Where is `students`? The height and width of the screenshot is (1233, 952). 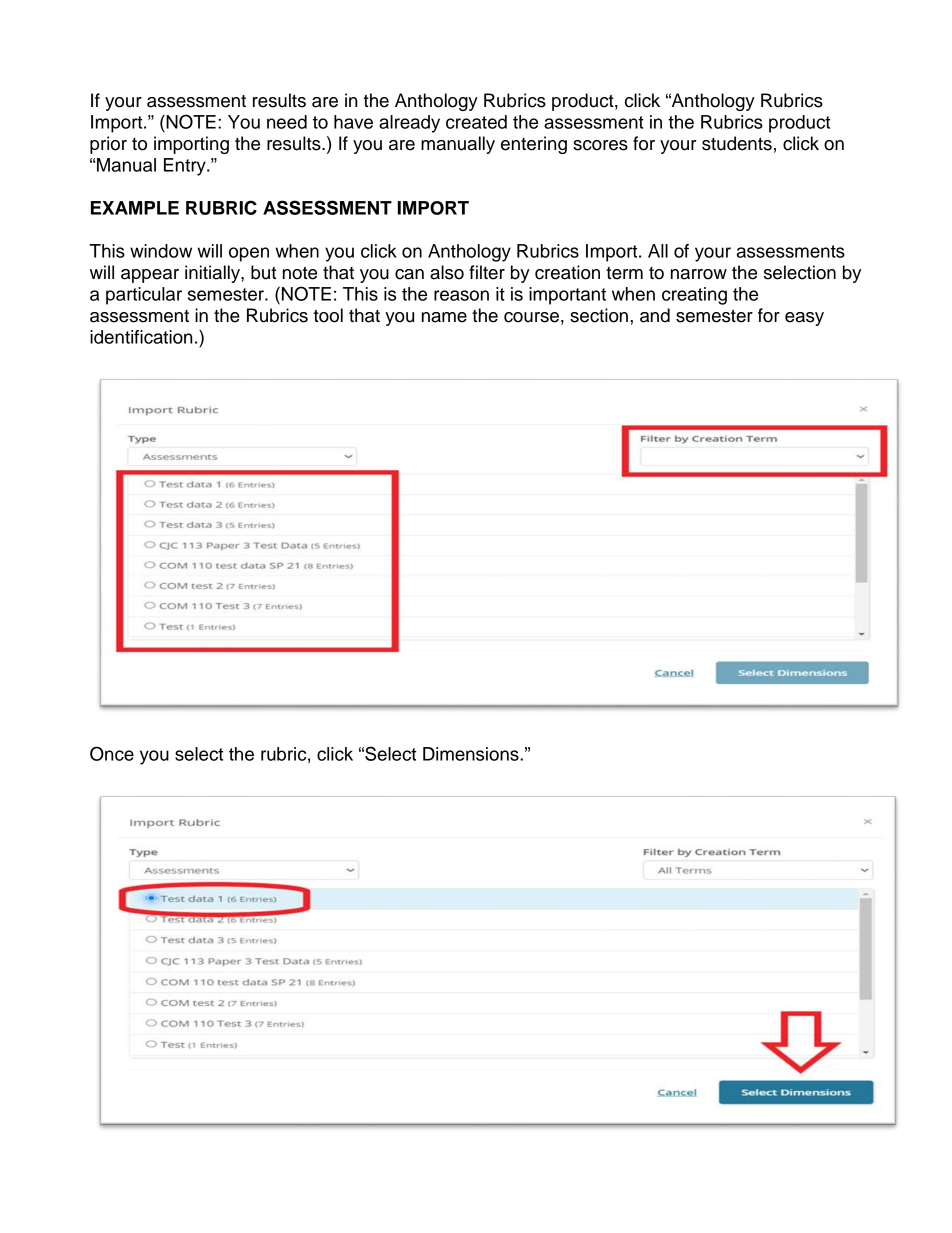
students is located at coordinates (737, 143).
